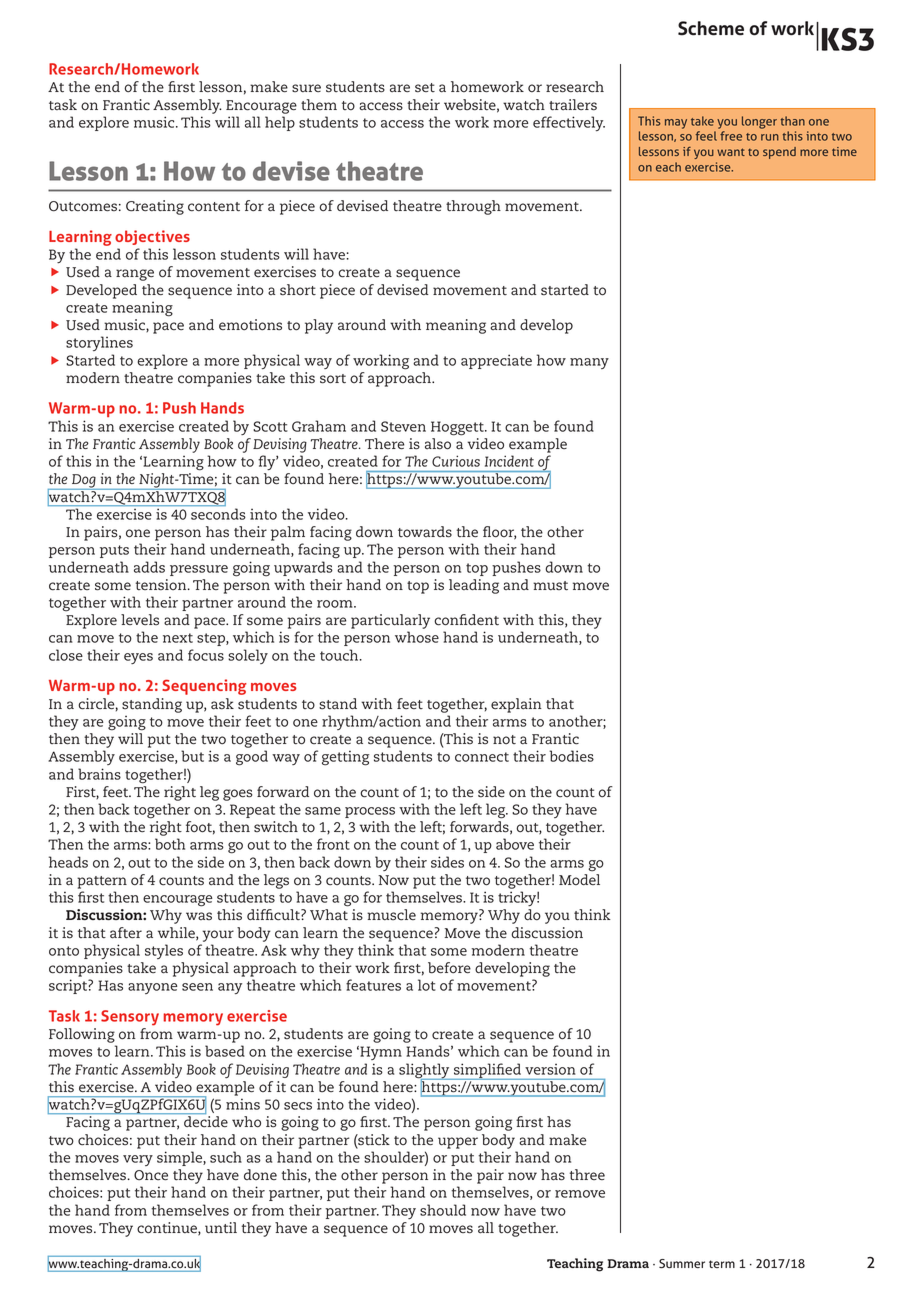  I want to click on eyes, so click(138, 658).
